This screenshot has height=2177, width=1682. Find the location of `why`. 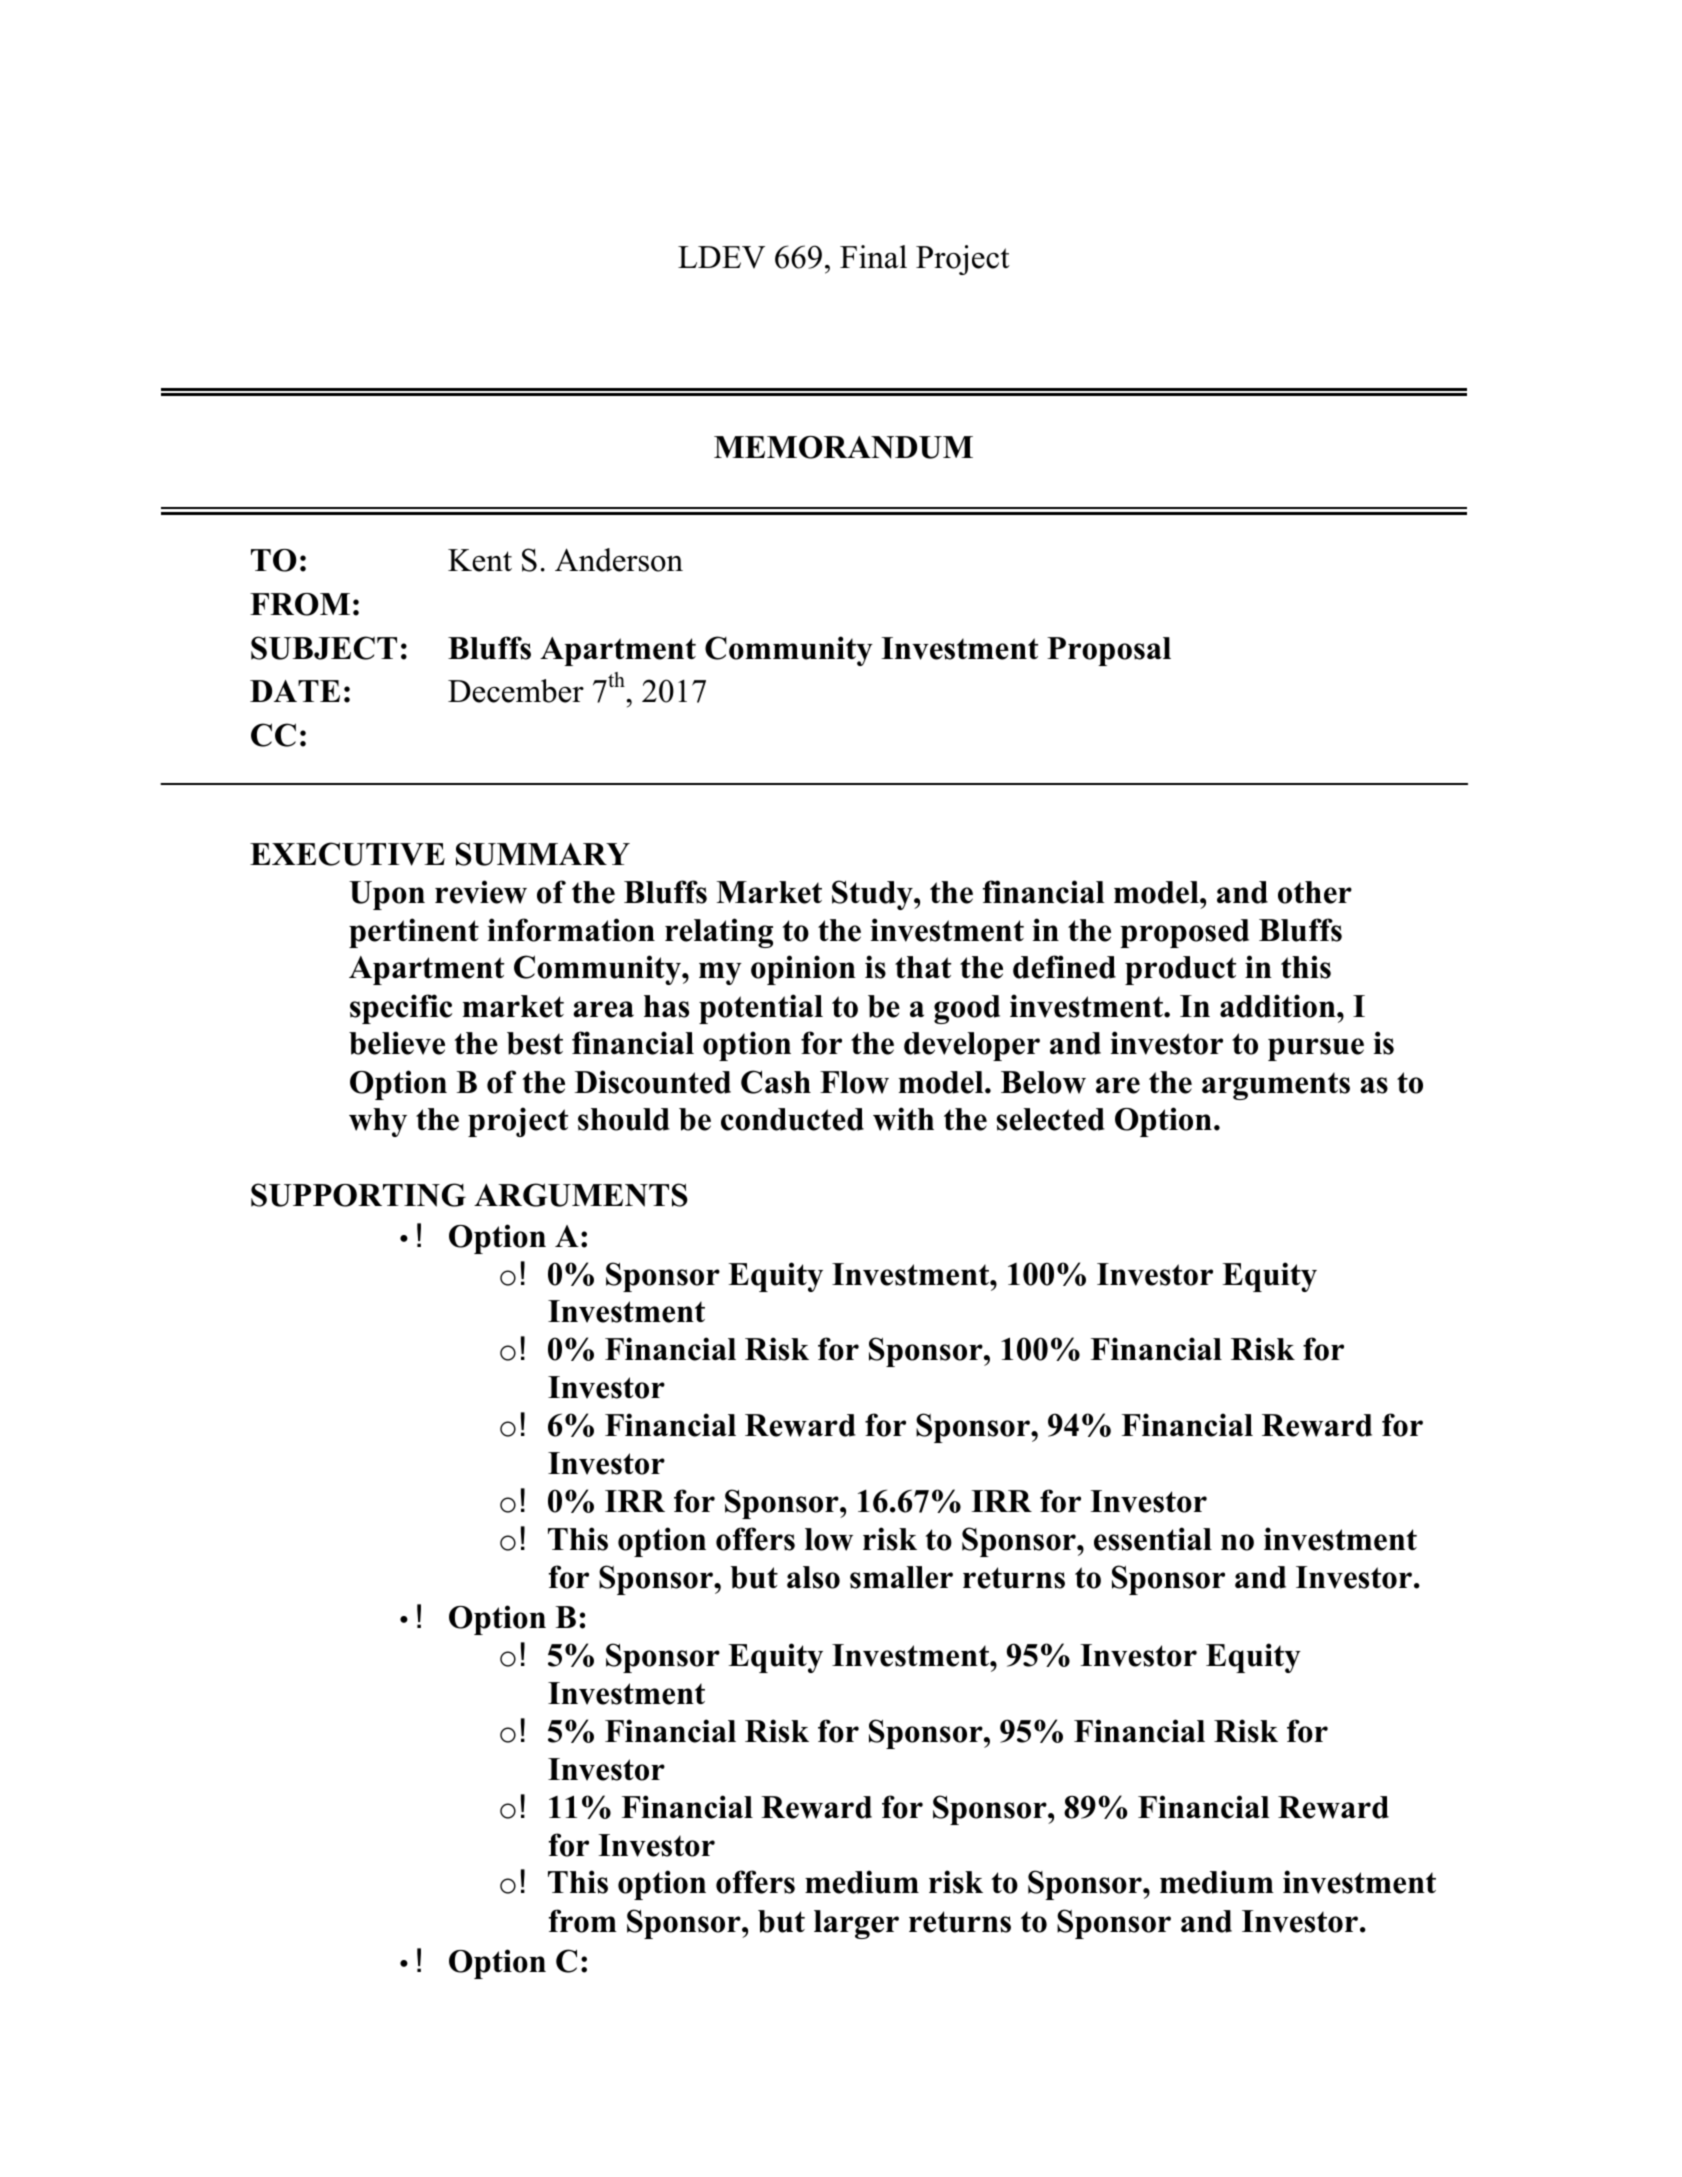

why is located at coordinates (378, 1122).
